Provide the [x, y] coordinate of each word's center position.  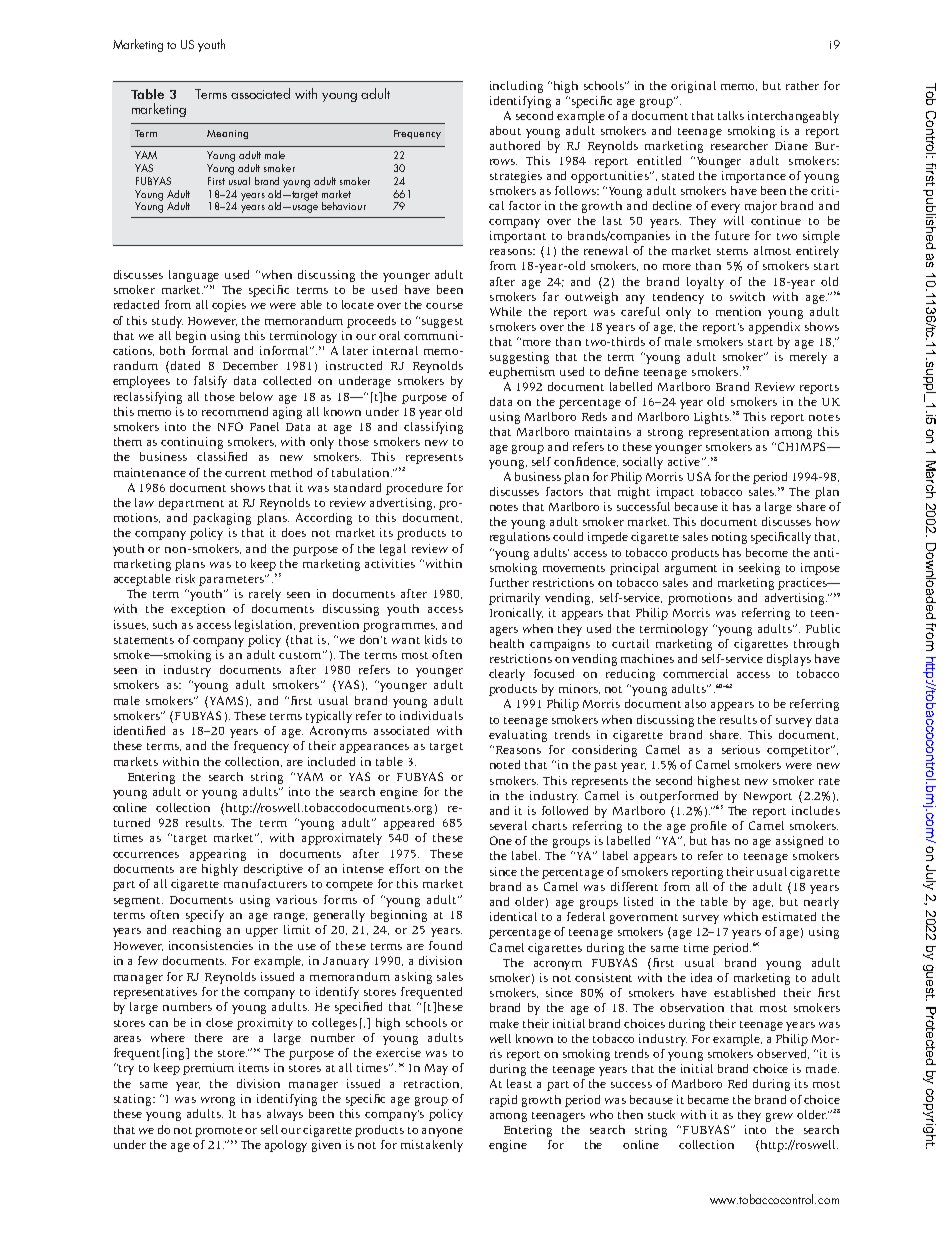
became [708, 1099]
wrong [218, 1101]
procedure [414, 489]
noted [505, 764]
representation [729, 433]
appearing [218, 855]
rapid [503, 1101]
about [505, 130]
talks [731, 115]
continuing [192, 443]
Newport [768, 797]
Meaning [227, 134]
